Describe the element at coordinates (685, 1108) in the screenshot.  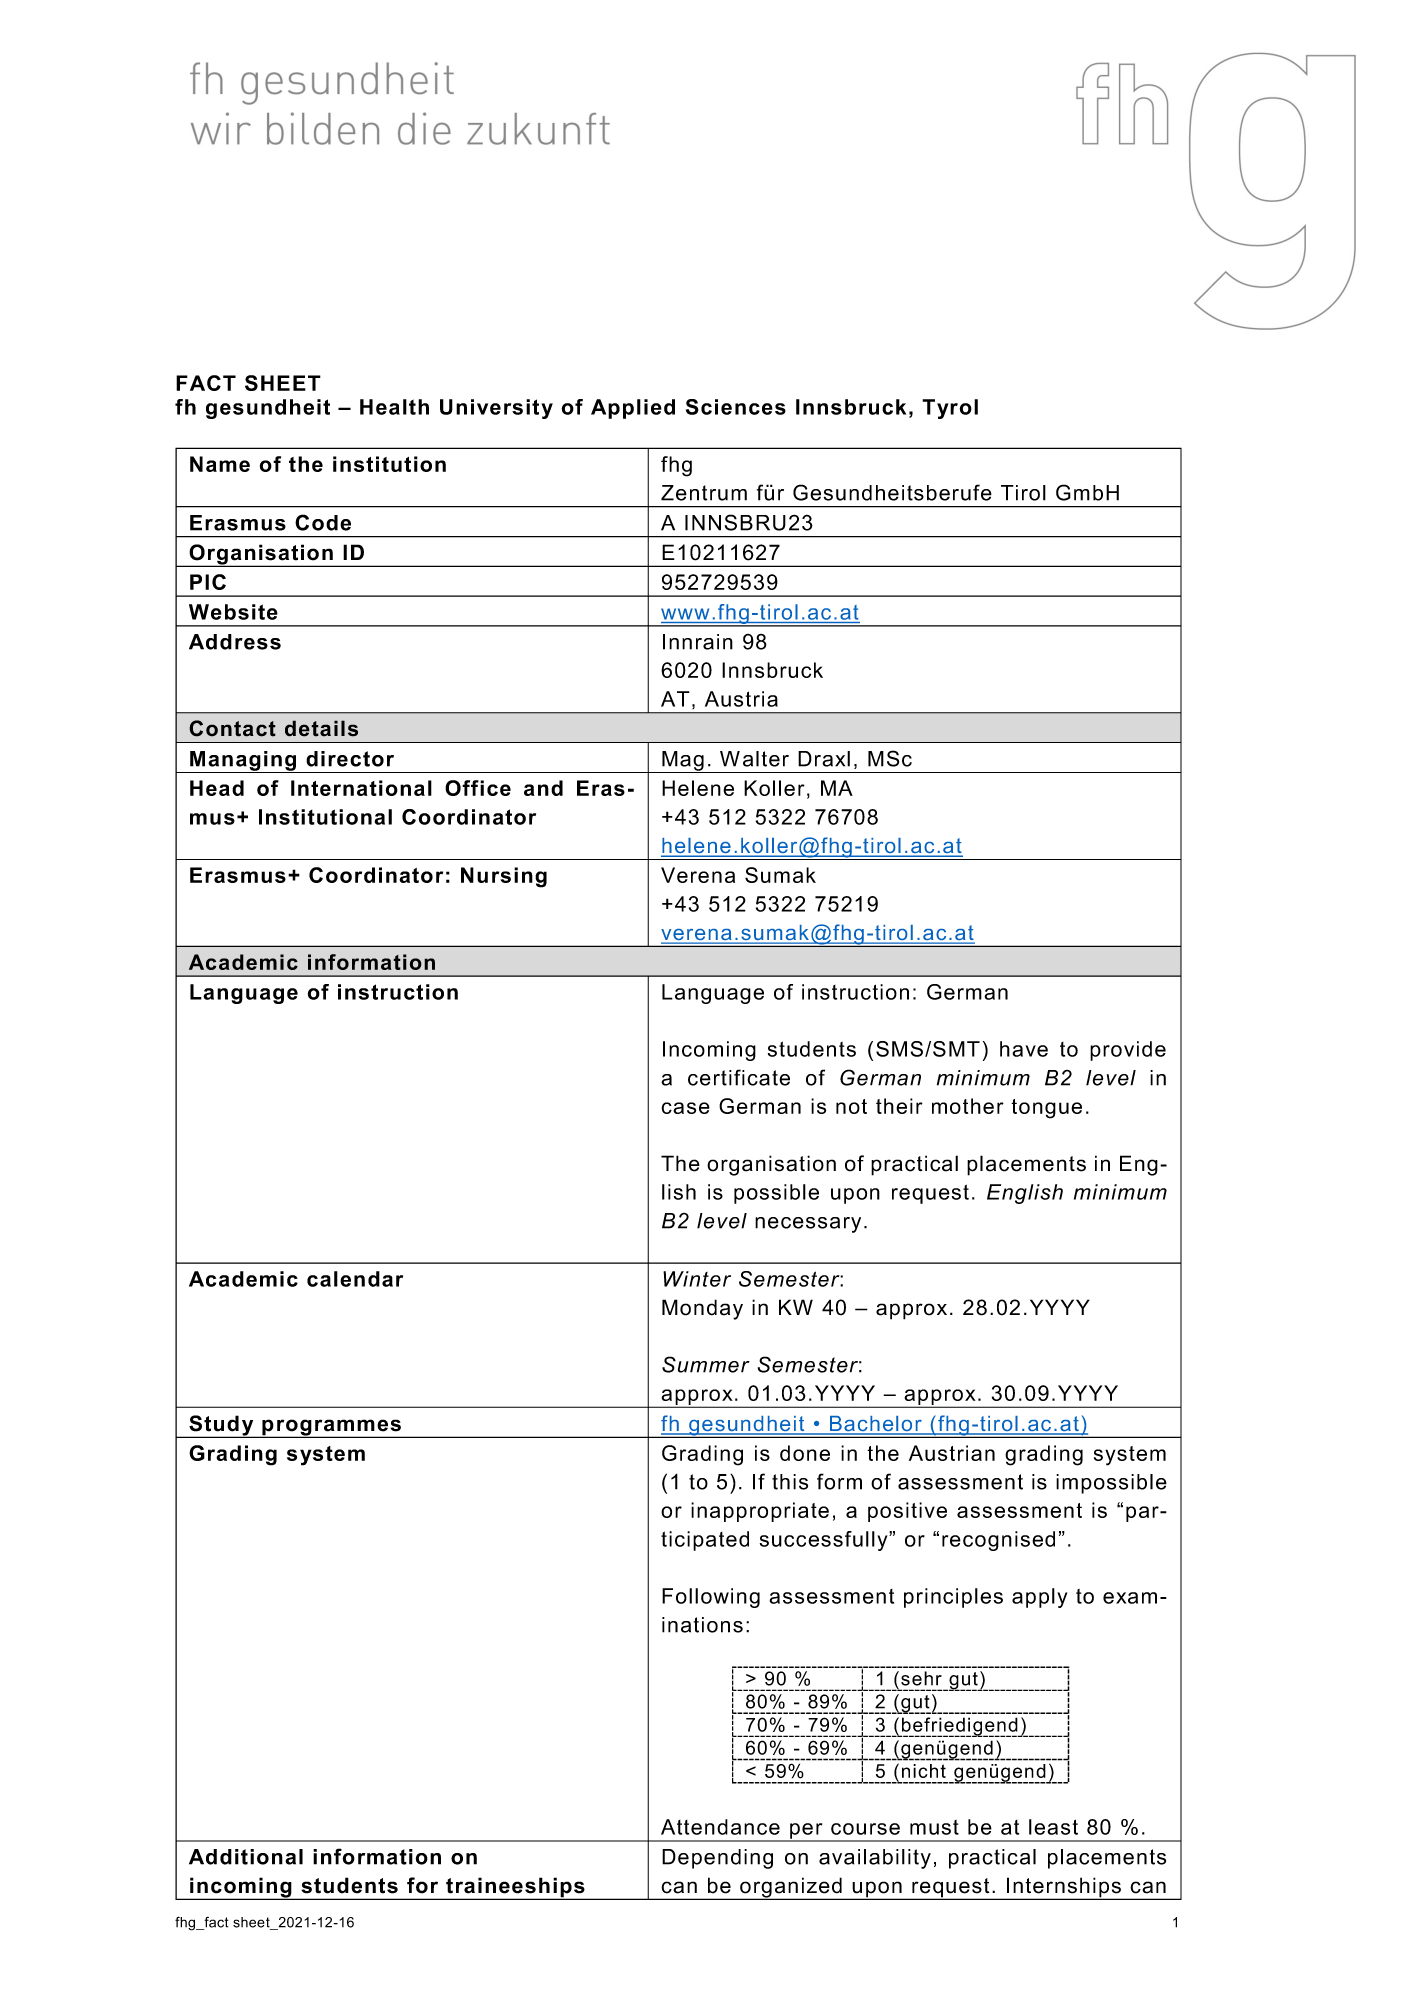
I see `case` at that location.
